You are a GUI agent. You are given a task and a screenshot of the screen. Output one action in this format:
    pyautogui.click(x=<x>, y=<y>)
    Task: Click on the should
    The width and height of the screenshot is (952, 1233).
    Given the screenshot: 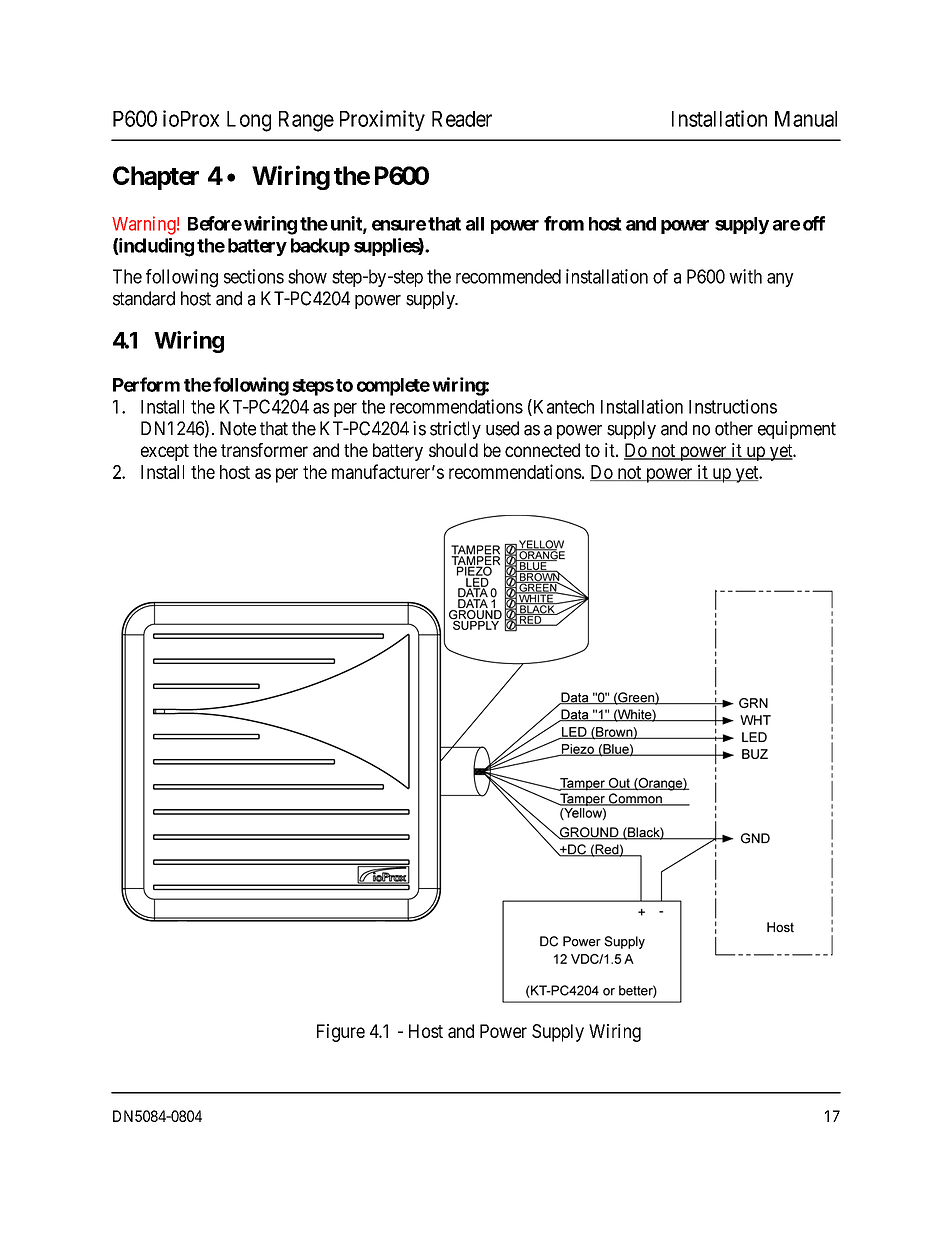 What is the action you would take?
    pyautogui.click(x=453, y=450)
